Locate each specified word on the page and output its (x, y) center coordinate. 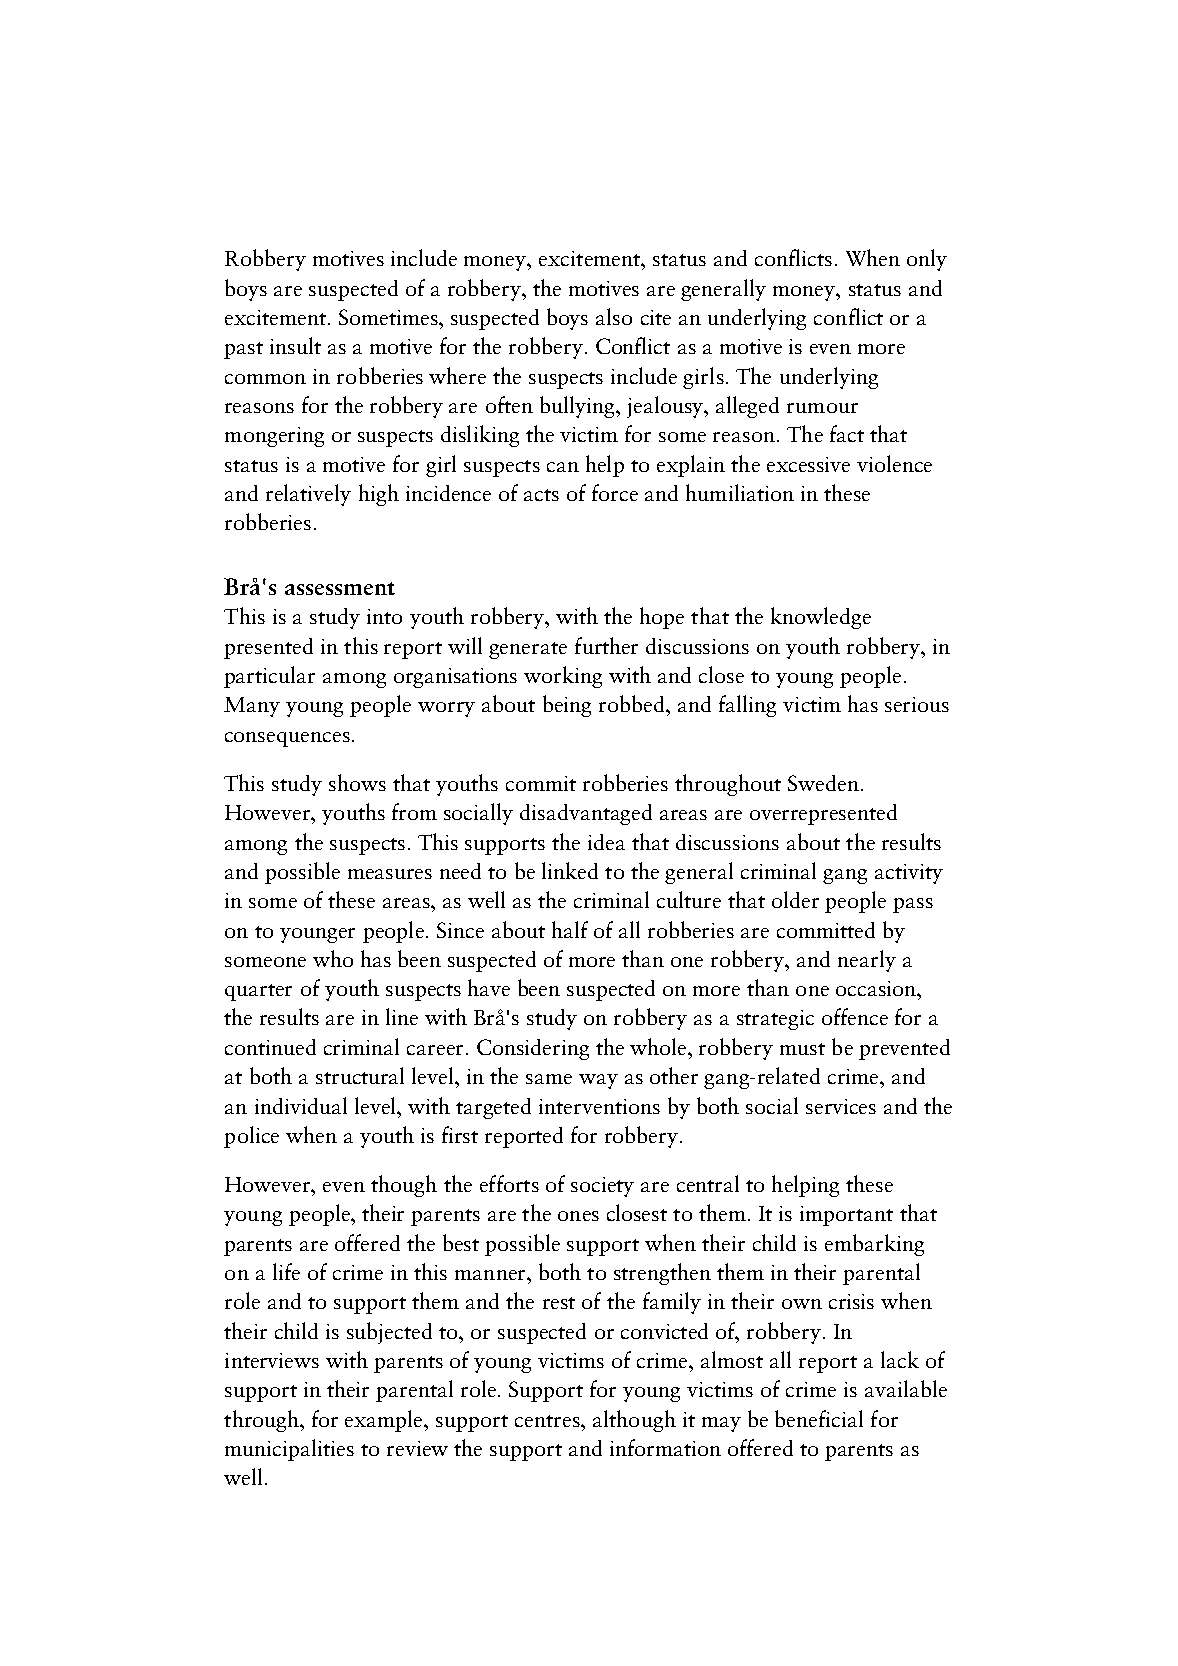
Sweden (823, 783)
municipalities (289, 1450)
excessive (808, 464)
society (602, 1187)
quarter (258, 992)
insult (295, 345)
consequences (287, 739)
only (927, 260)
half (570, 929)
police (251, 1137)
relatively (308, 495)
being (567, 706)
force (615, 492)
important (846, 1216)
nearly (867, 961)
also (614, 316)
